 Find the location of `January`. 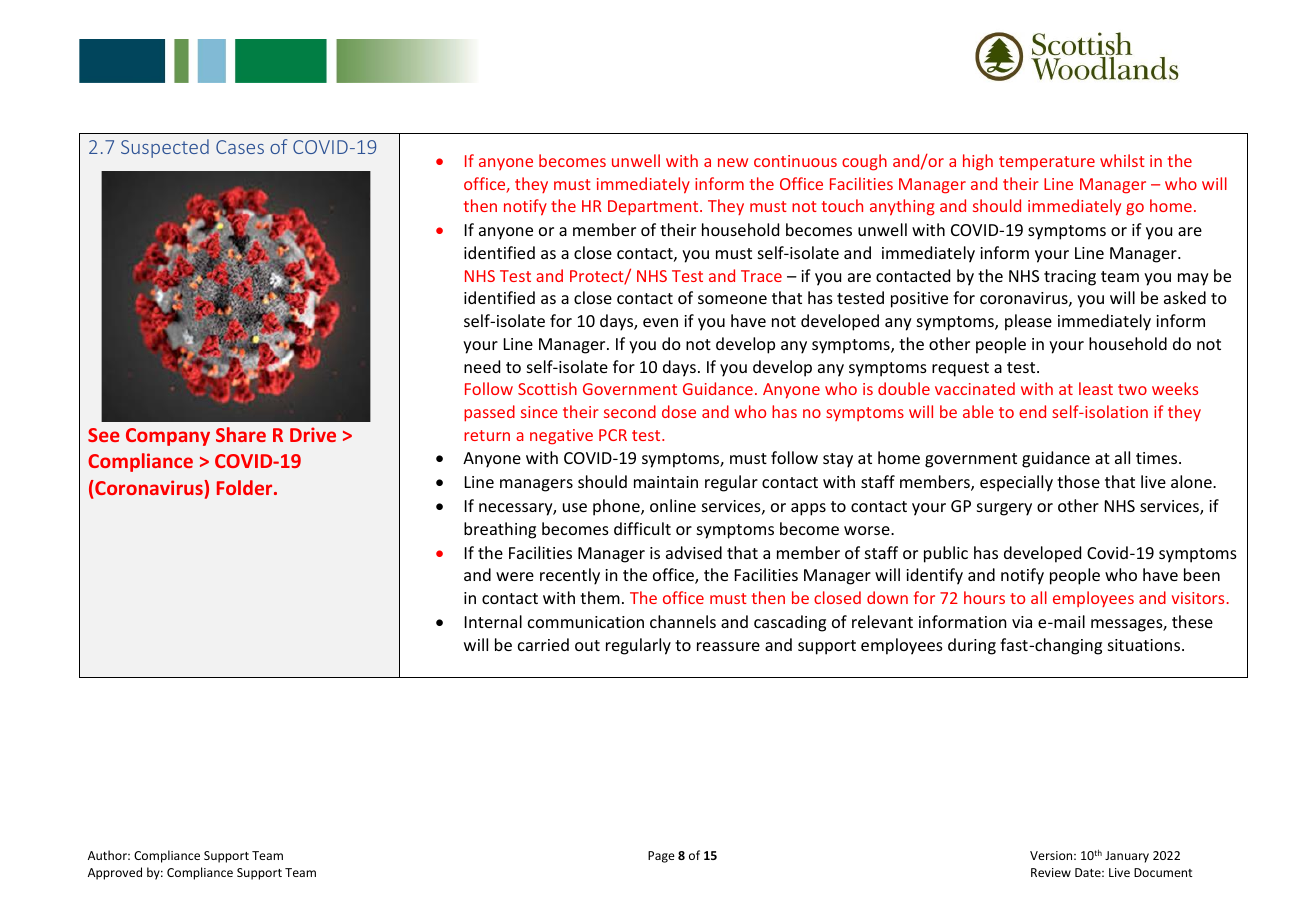

January is located at coordinates (1127, 857).
